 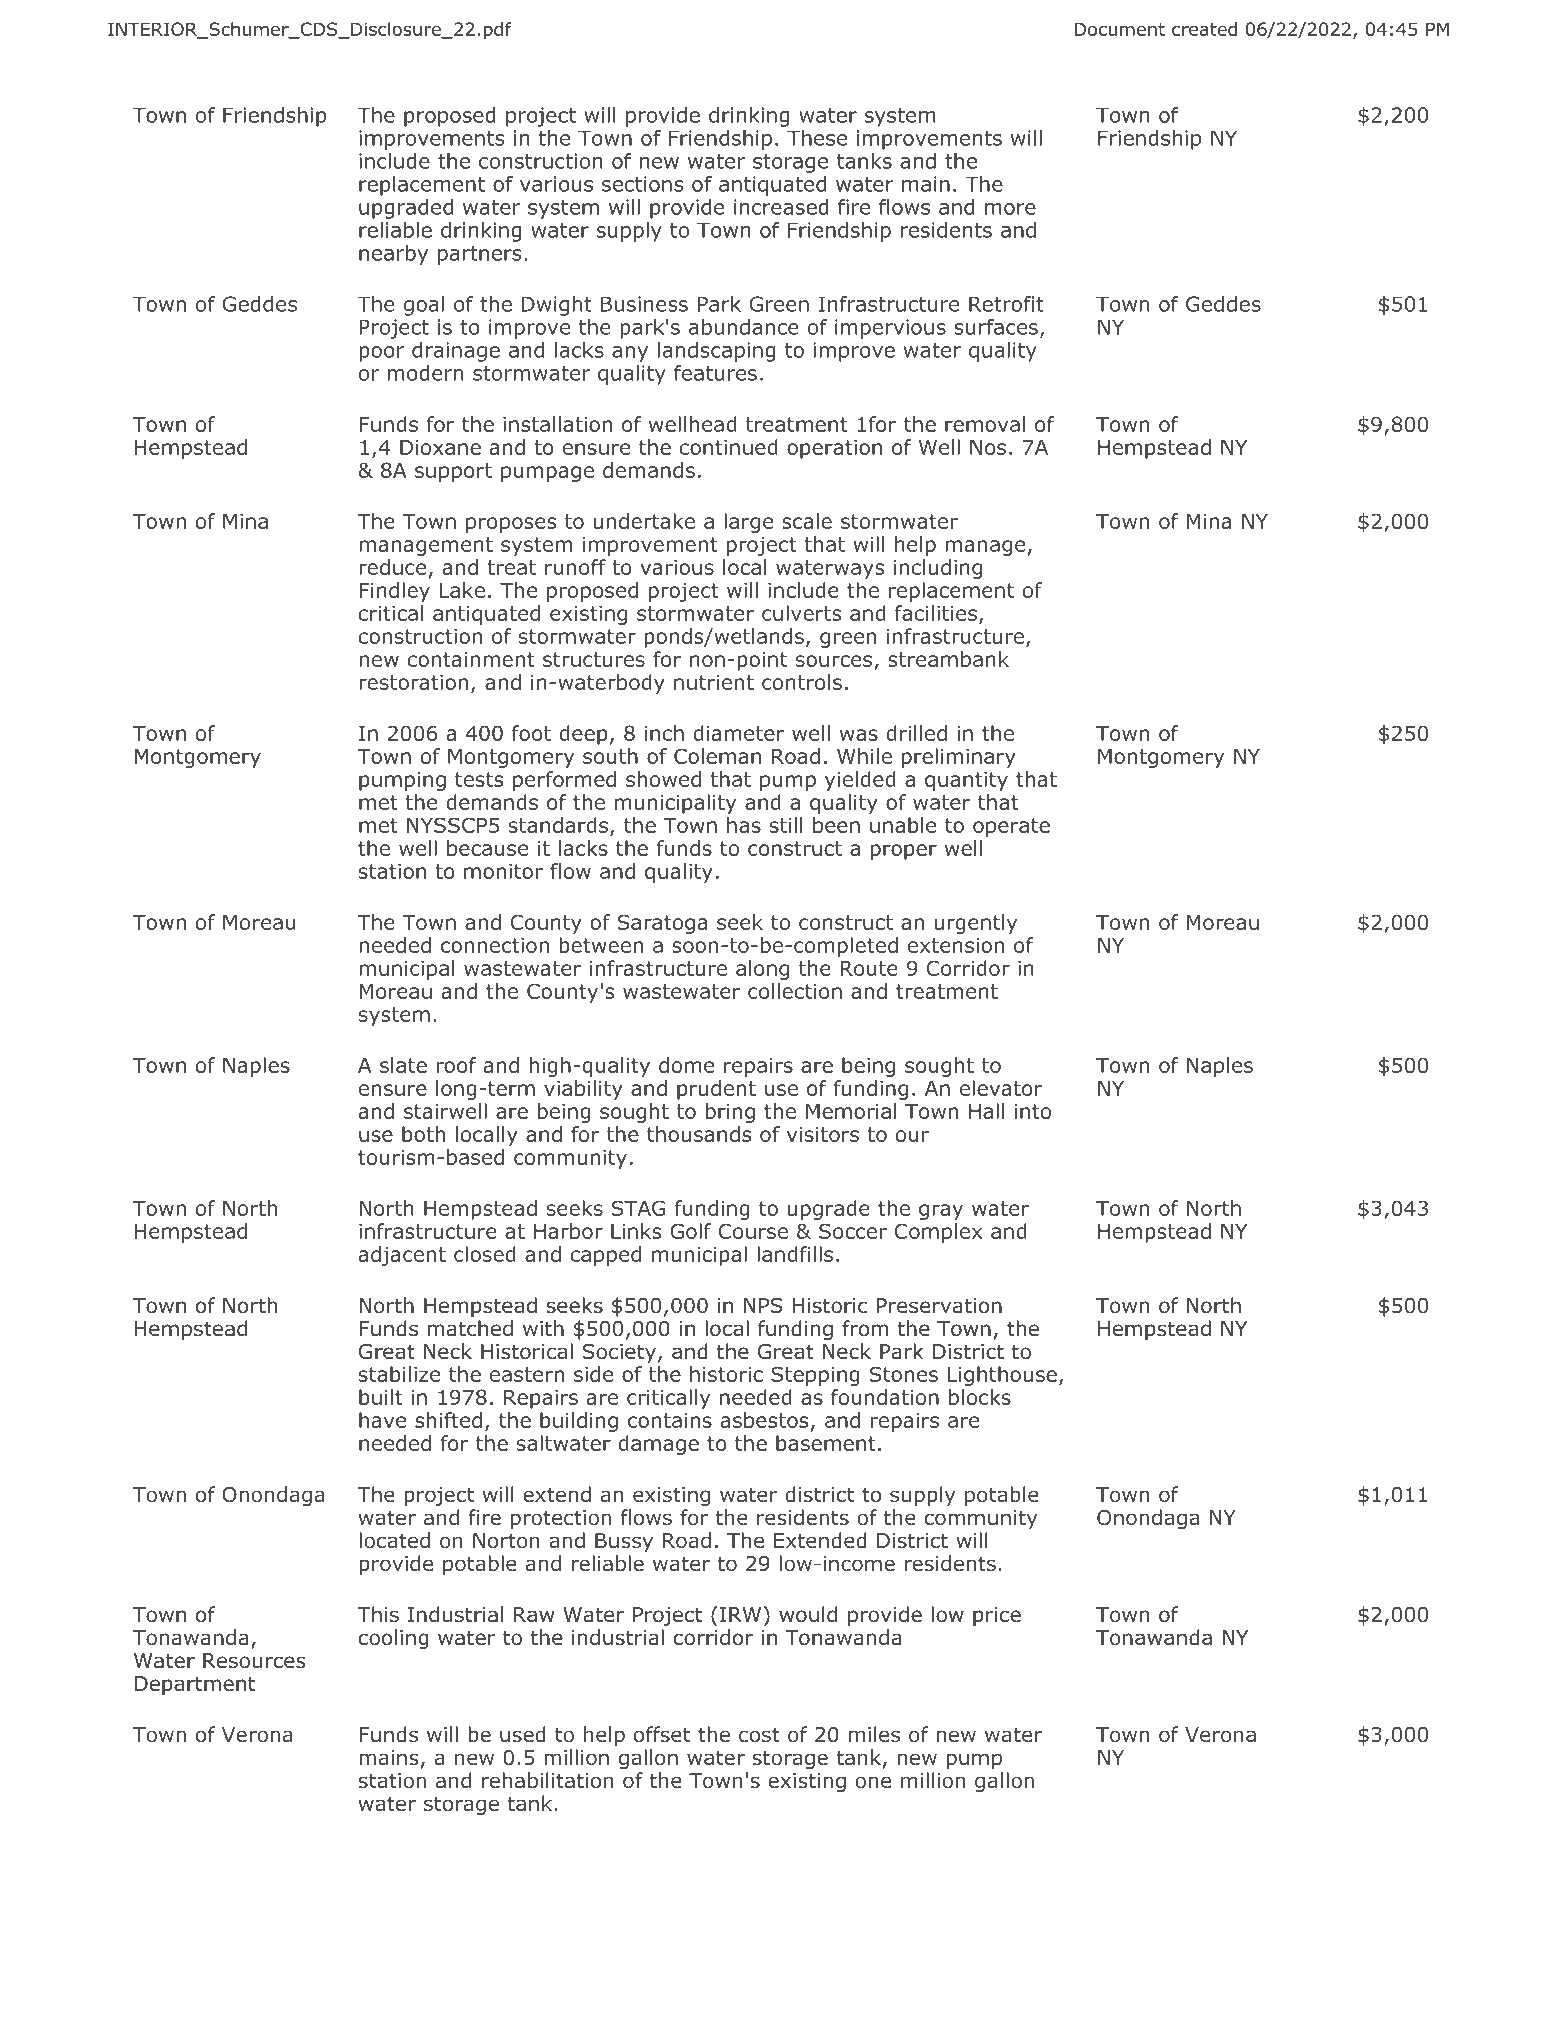 I want to click on sections, so click(x=643, y=184).
